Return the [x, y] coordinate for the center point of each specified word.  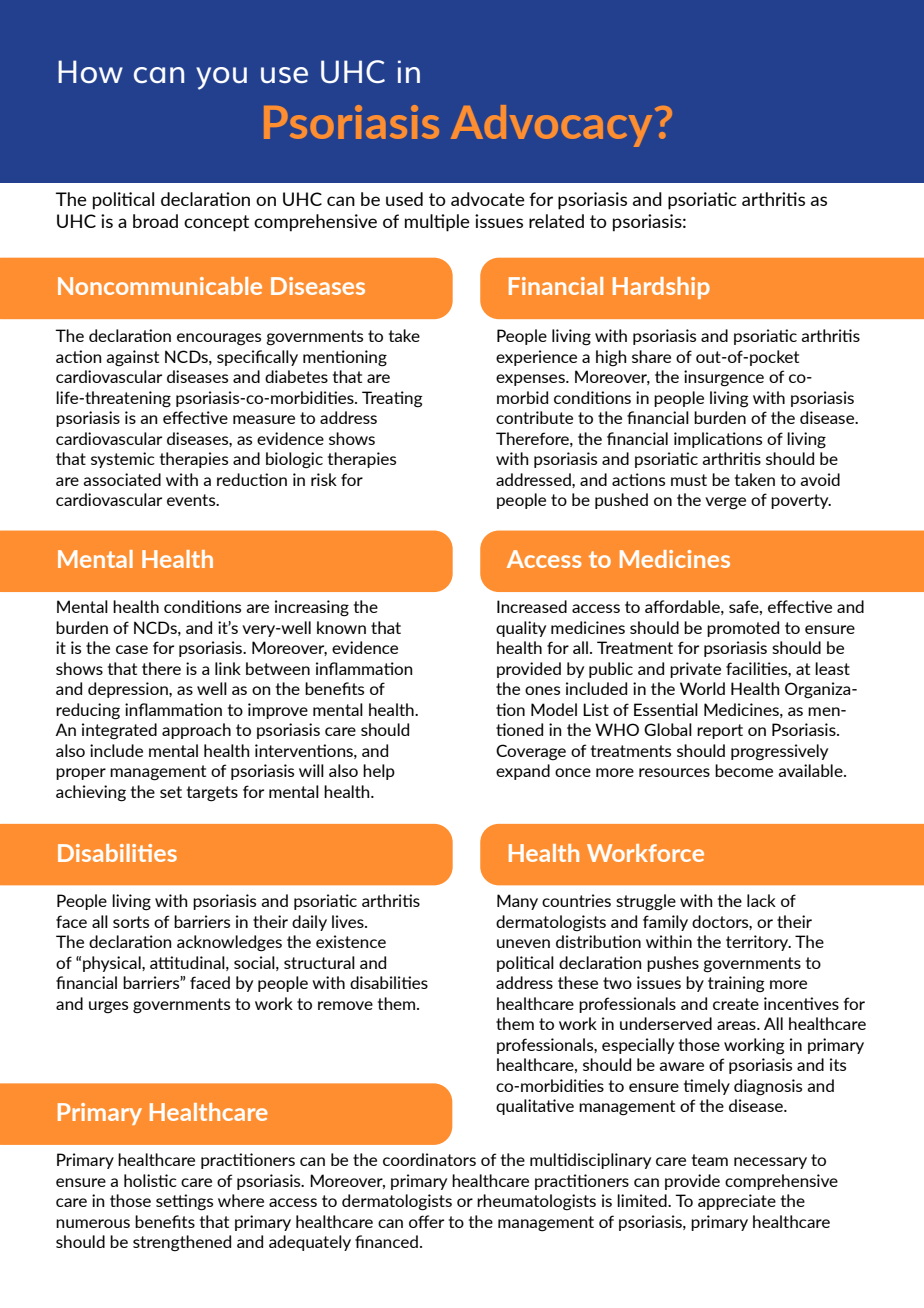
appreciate [737, 1202]
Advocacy [551, 126]
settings [184, 1202]
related [556, 221]
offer [426, 1221]
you [221, 78]
